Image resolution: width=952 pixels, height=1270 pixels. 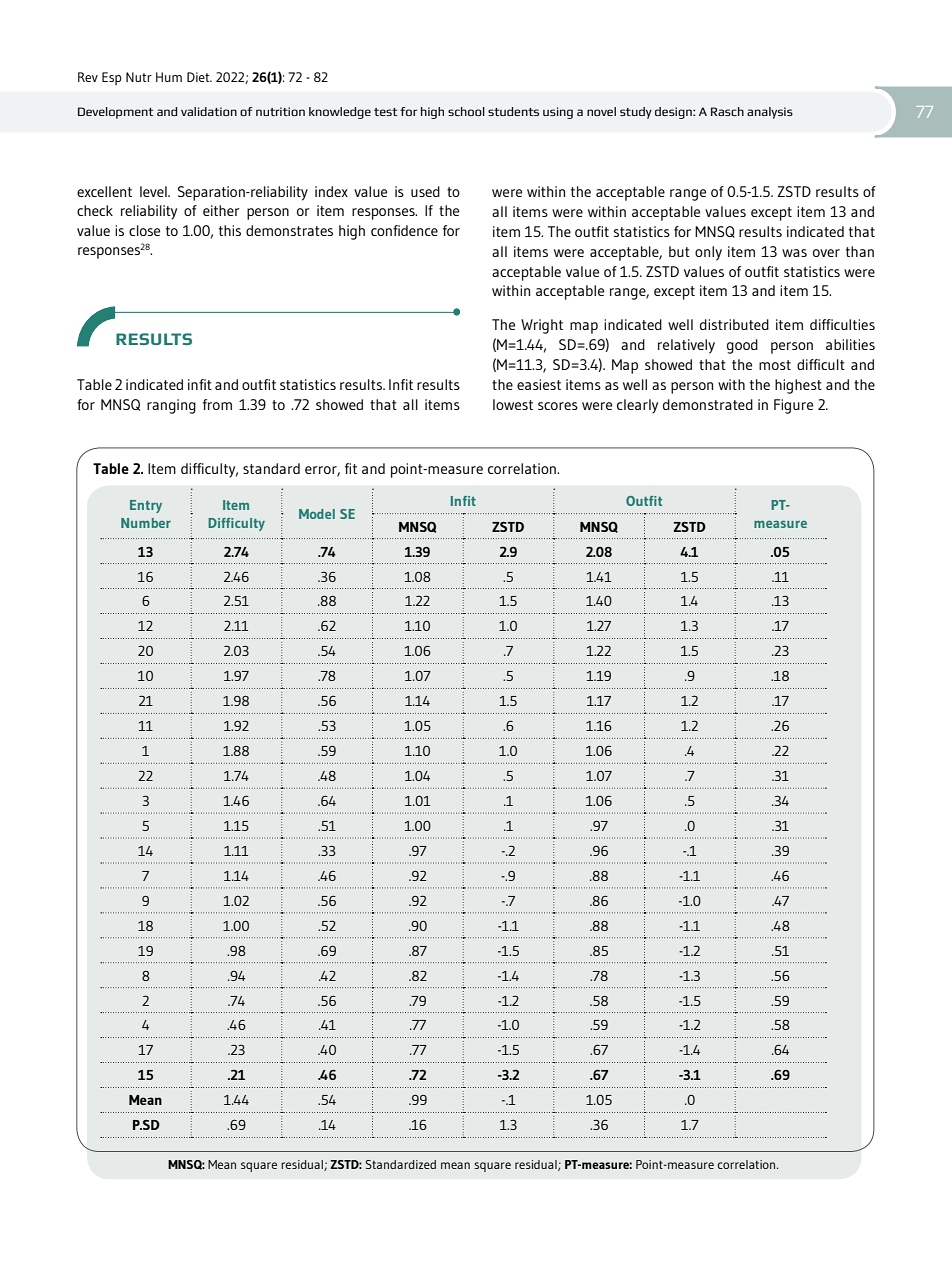 I want to click on lowest, so click(x=513, y=404).
